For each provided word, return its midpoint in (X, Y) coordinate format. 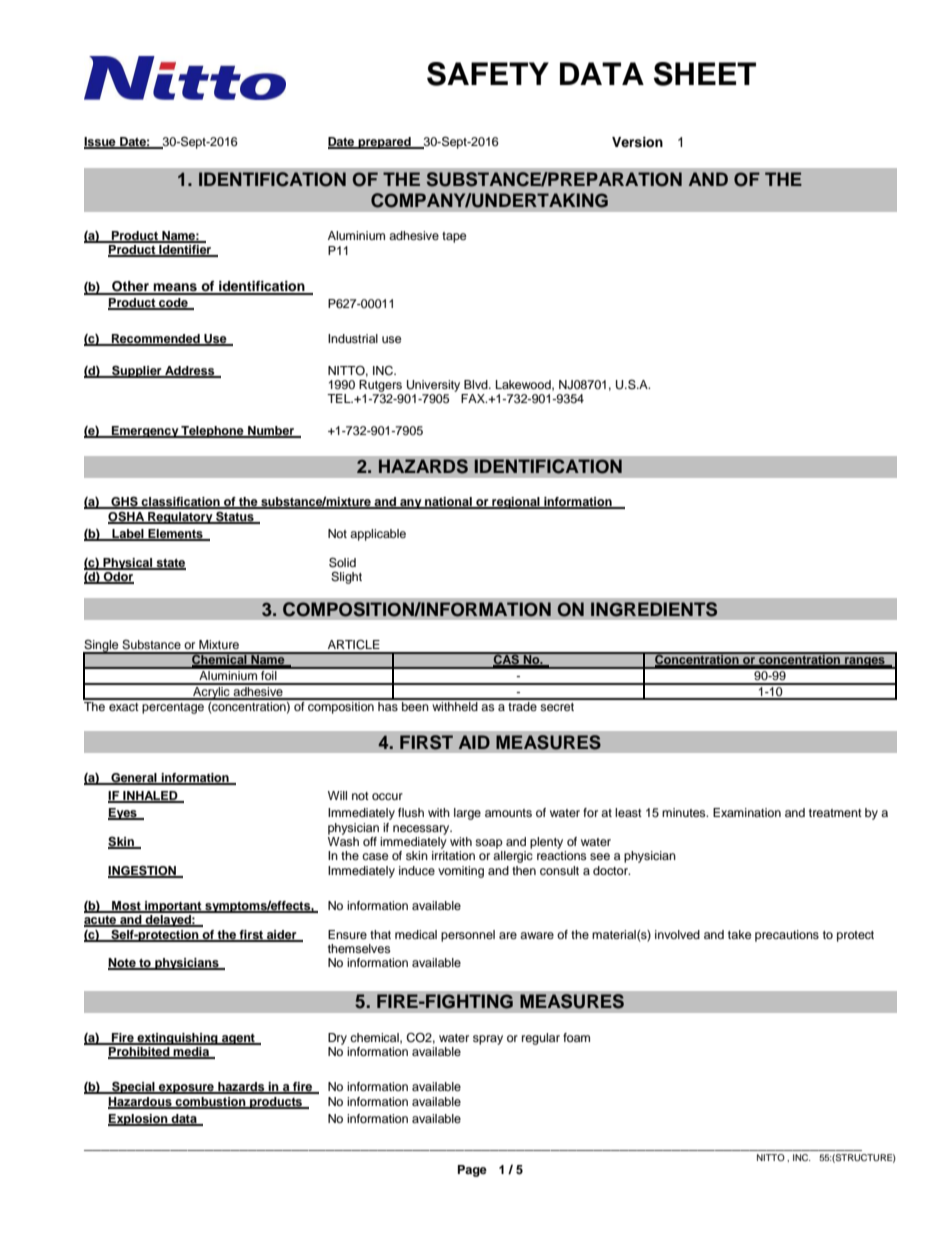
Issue (101, 142)
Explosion (139, 1120)
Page (472, 1171)
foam (576, 1037)
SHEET (705, 74)
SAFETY (488, 74)
